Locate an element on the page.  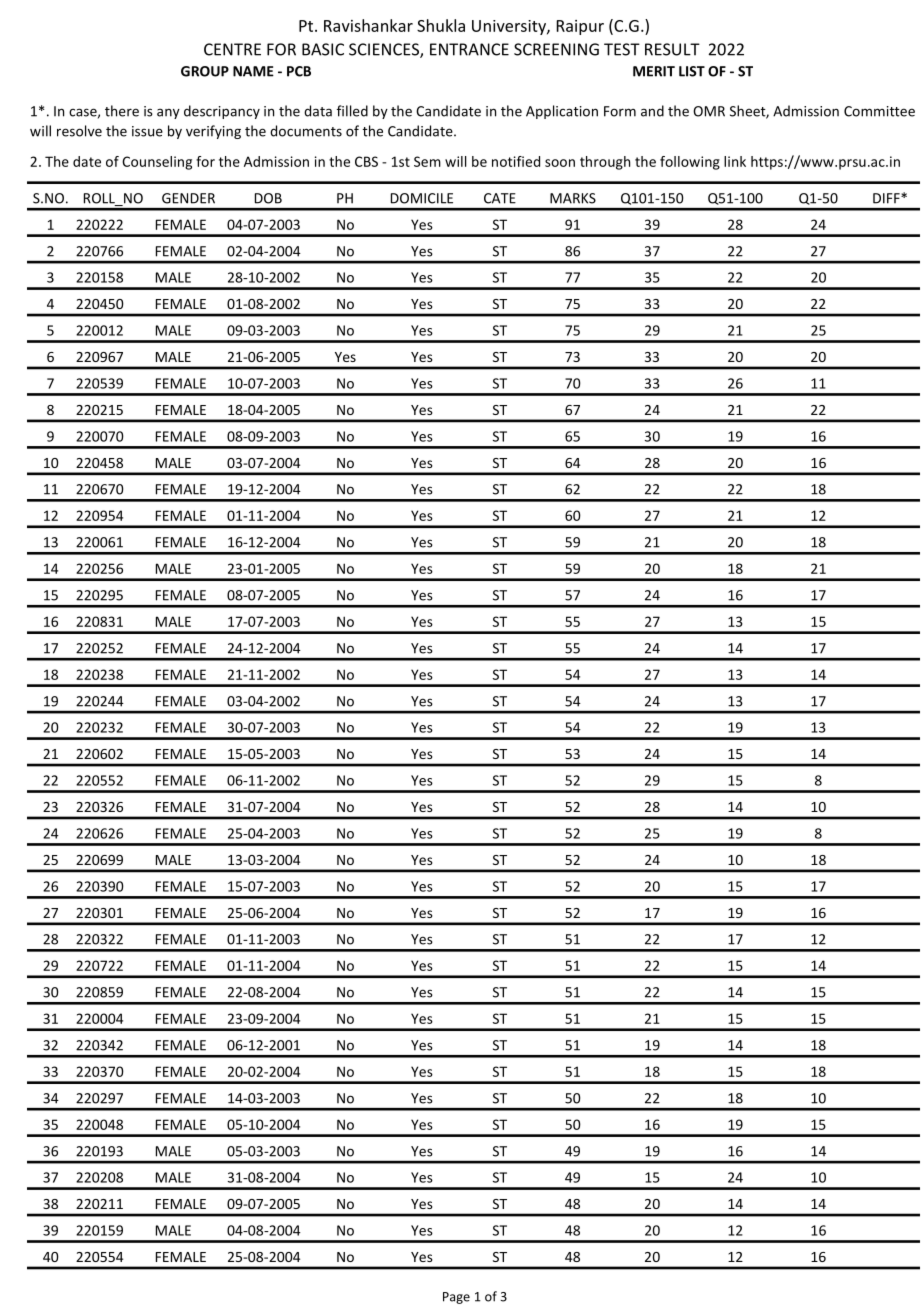
CATE is located at coordinates (500, 198).
